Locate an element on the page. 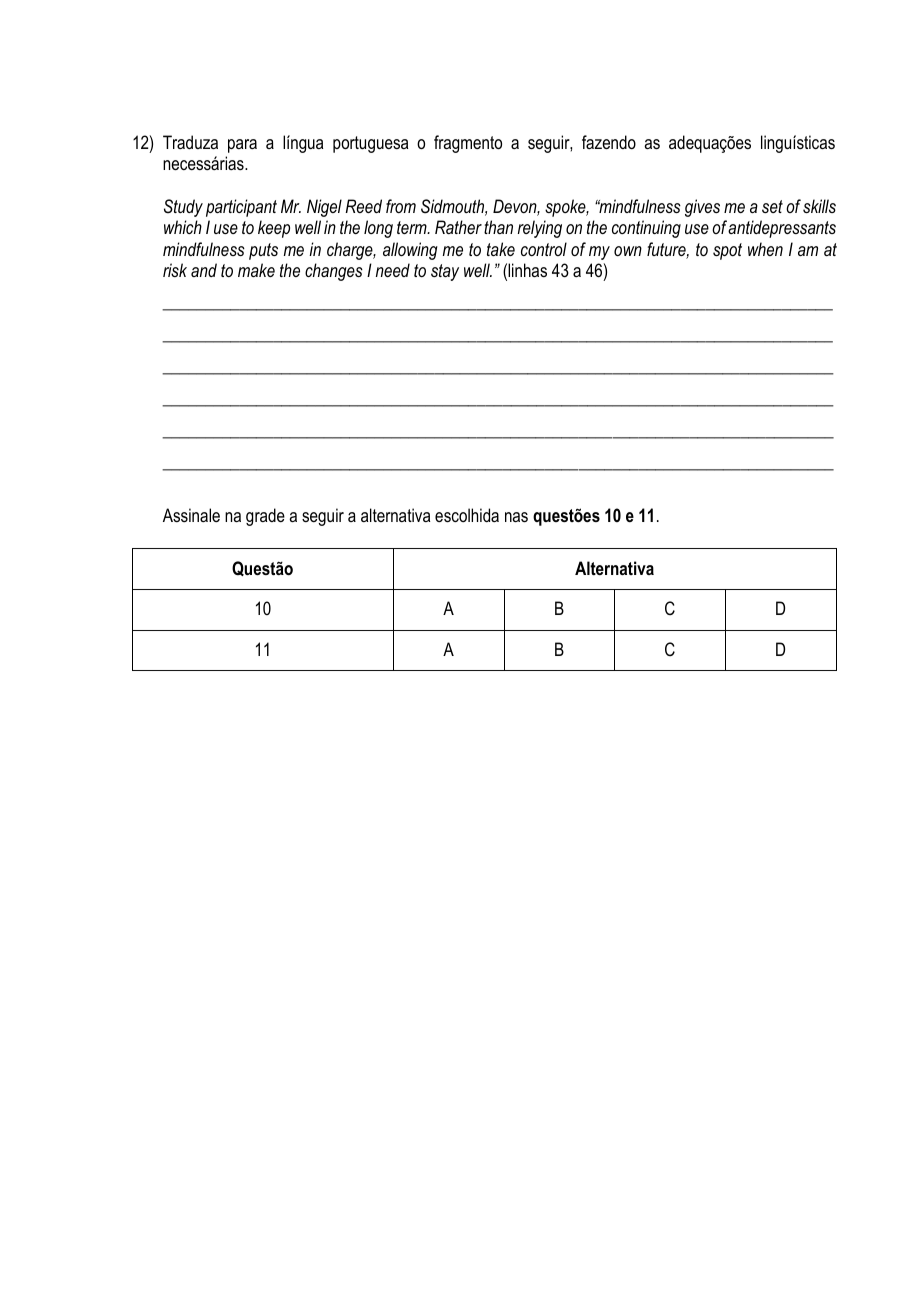 Image resolution: width=924 pixels, height=1308 pixels. para is located at coordinates (242, 146).
